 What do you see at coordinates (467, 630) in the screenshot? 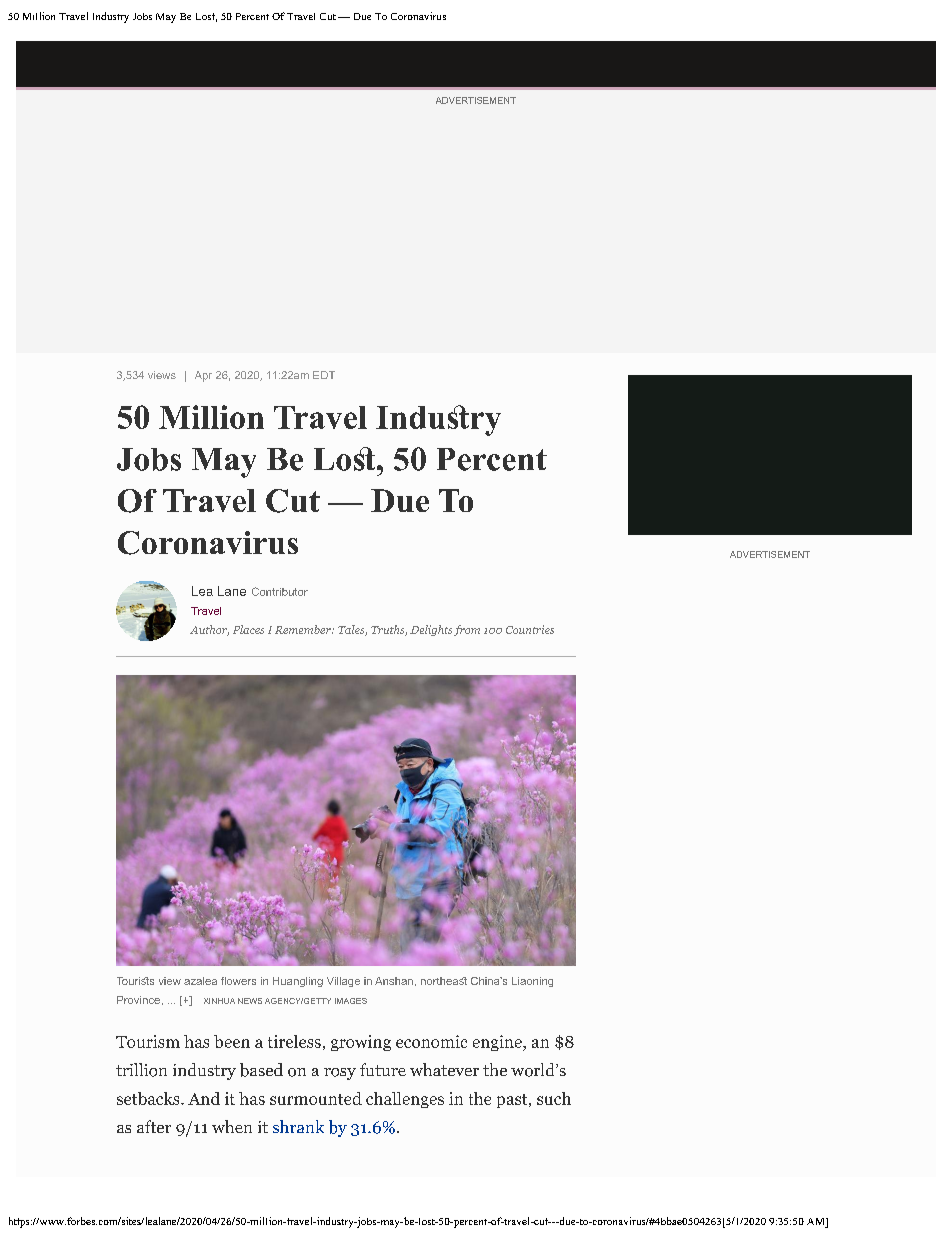
I see `from` at bounding box center [467, 630].
